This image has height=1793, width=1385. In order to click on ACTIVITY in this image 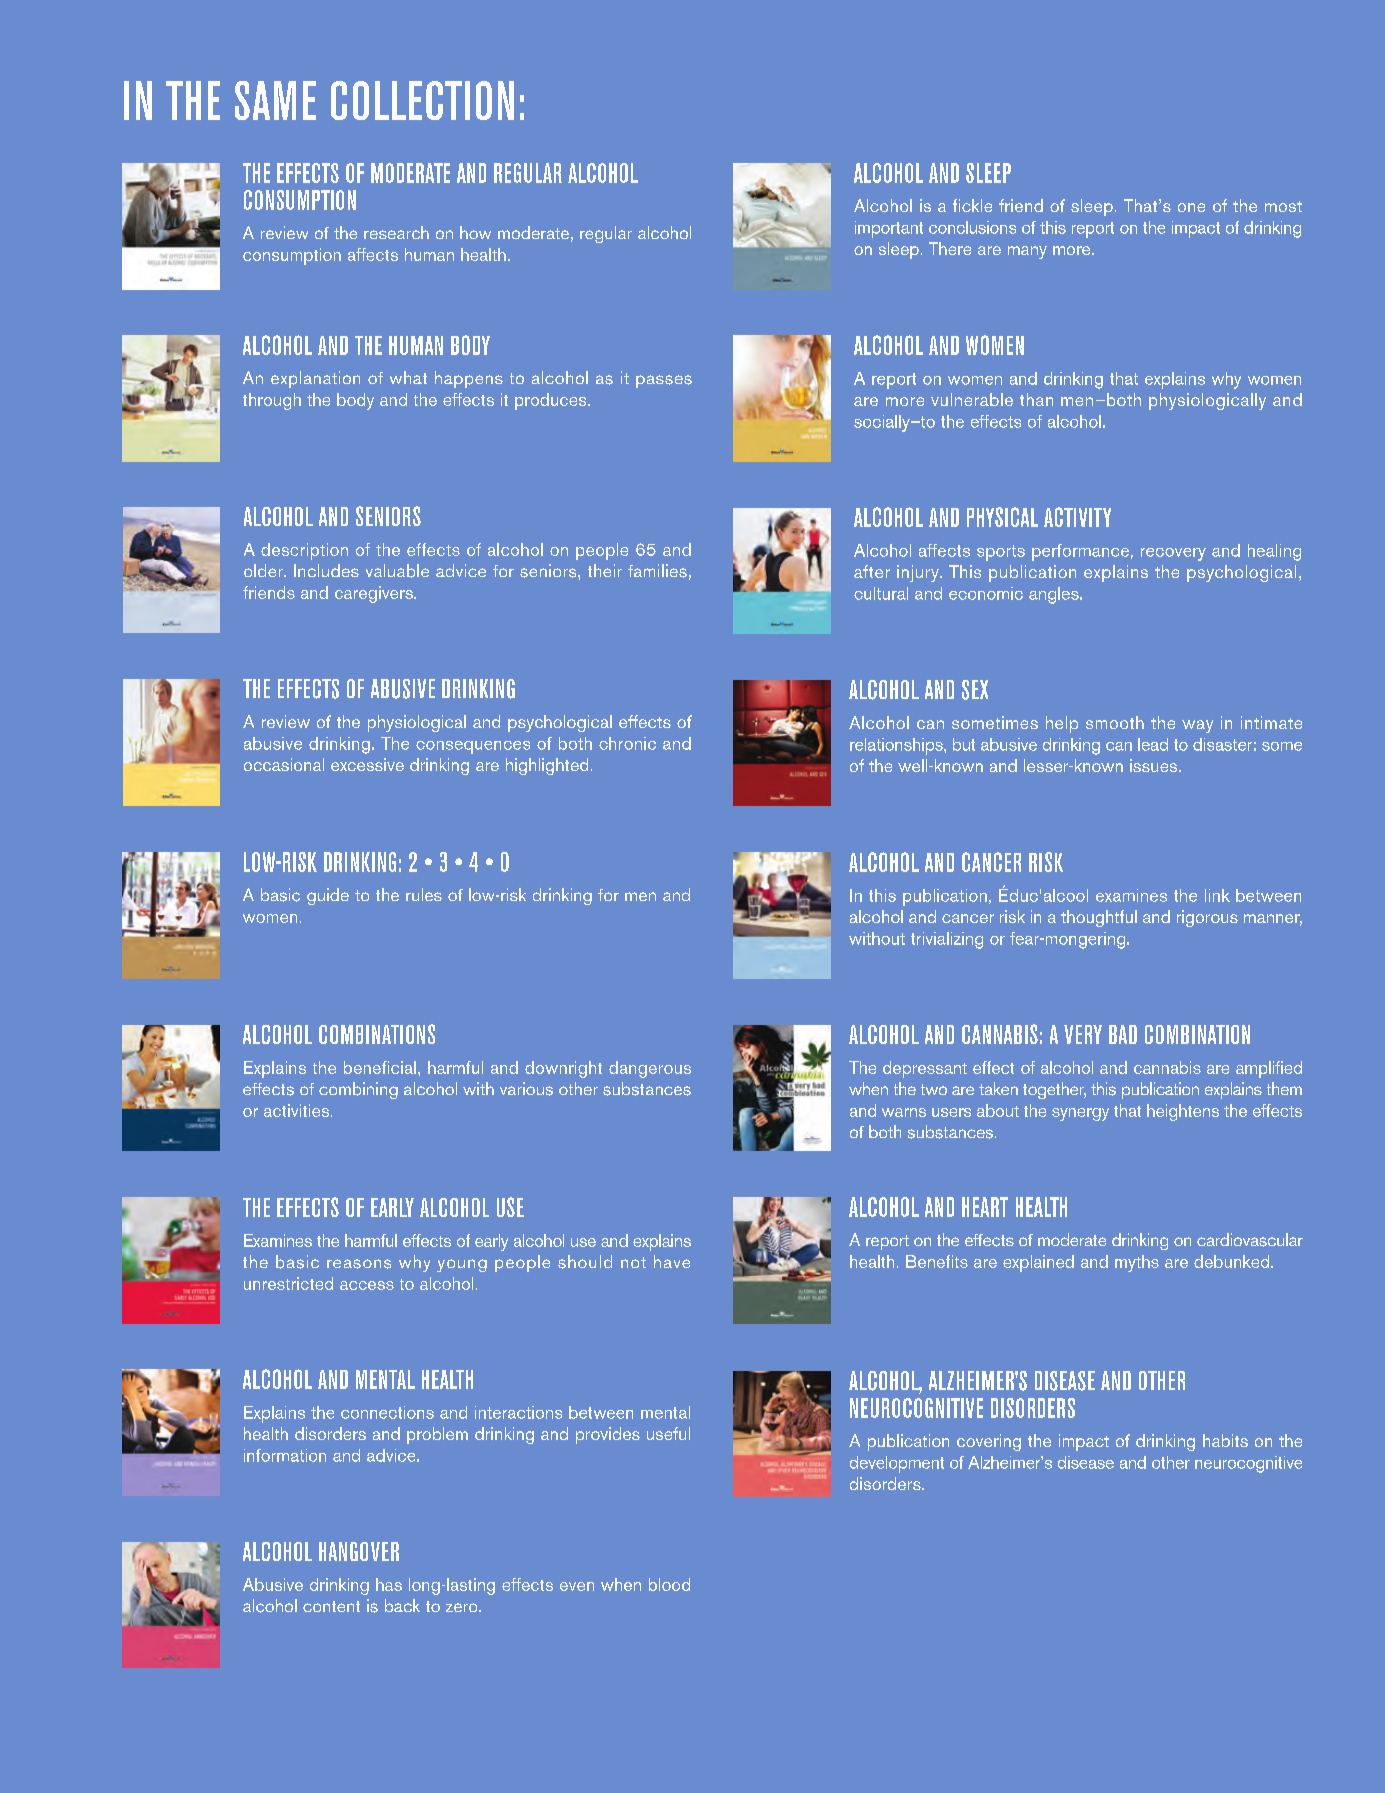, I will do `click(1077, 517)`.
